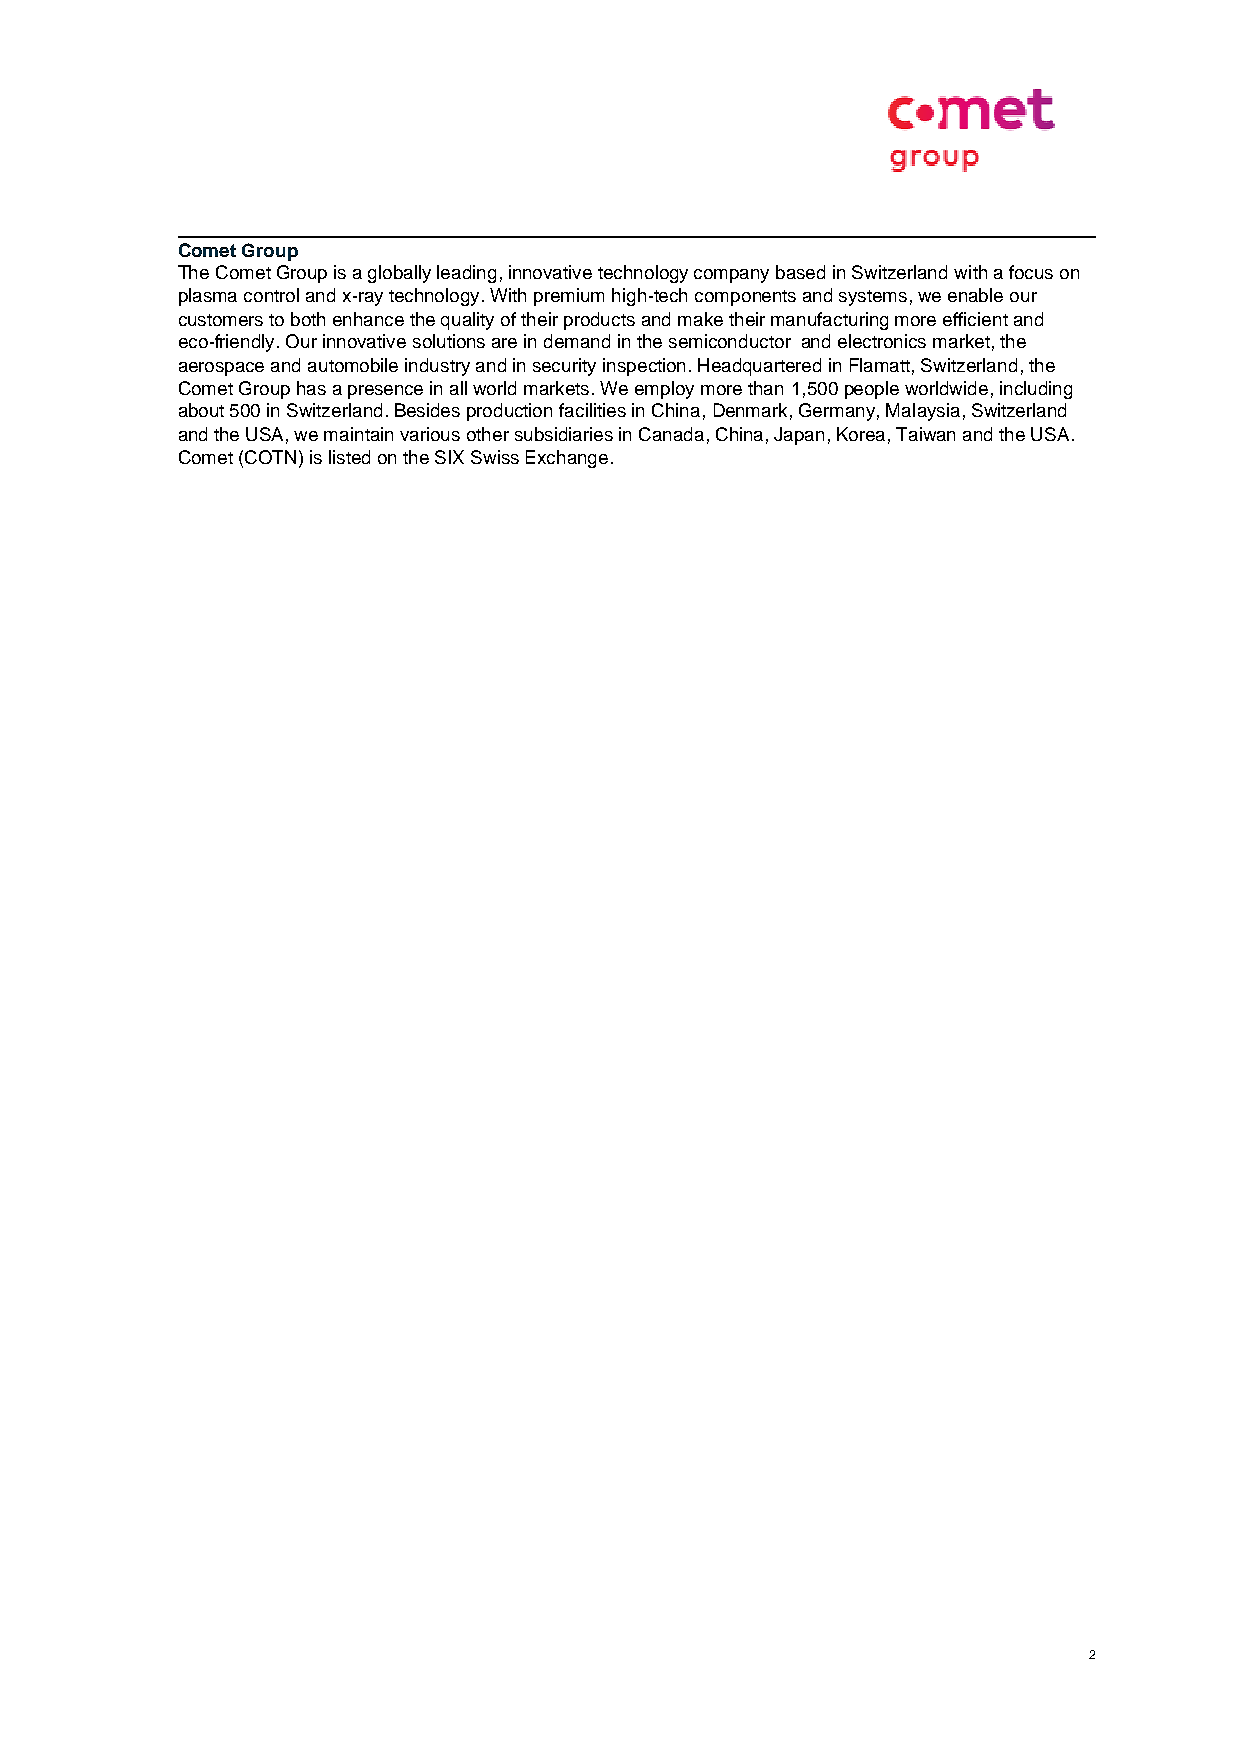  Describe the element at coordinates (353, 365) in the screenshot. I see `automobile` at that location.
